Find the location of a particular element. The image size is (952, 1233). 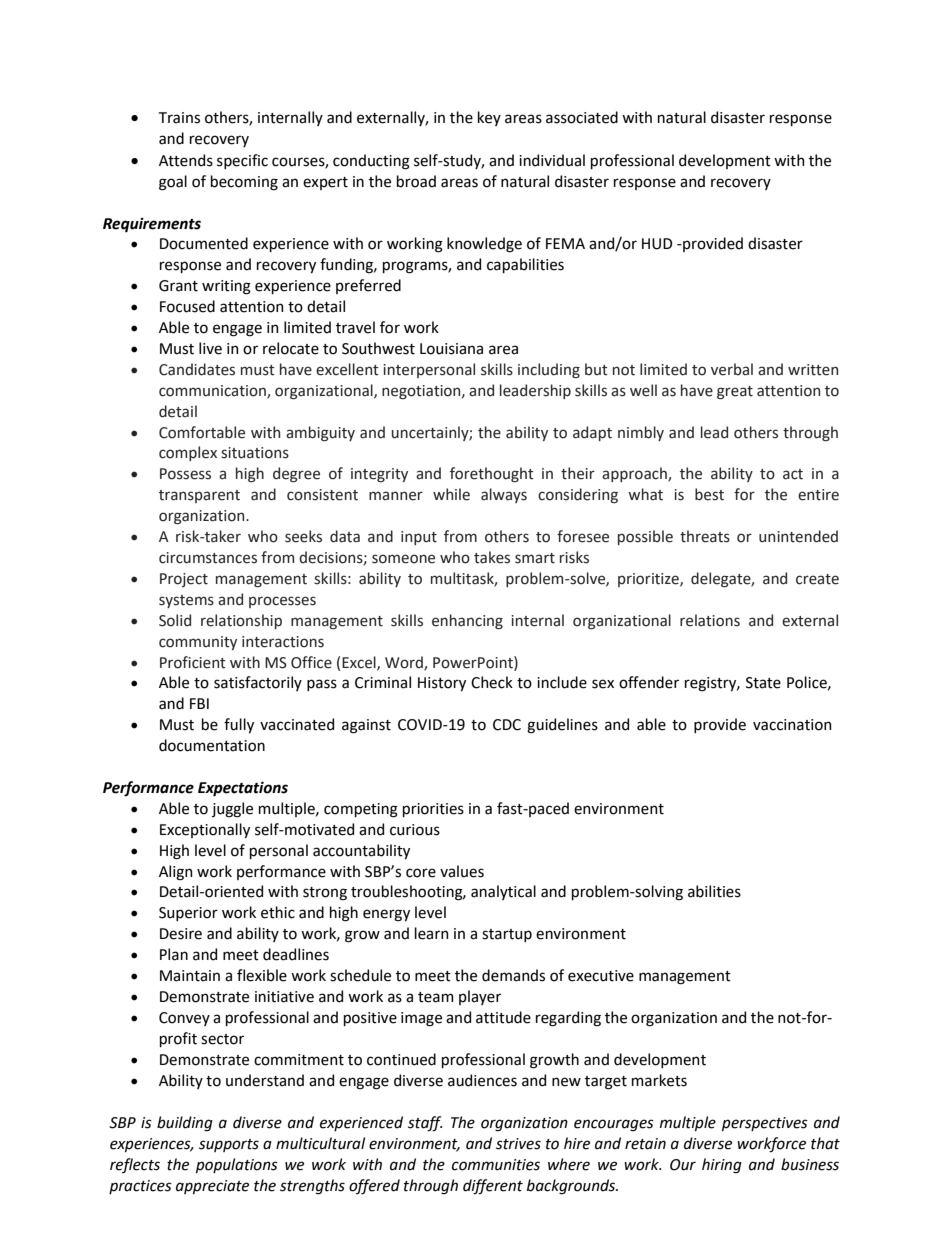

supports is located at coordinates (229, 1145).
